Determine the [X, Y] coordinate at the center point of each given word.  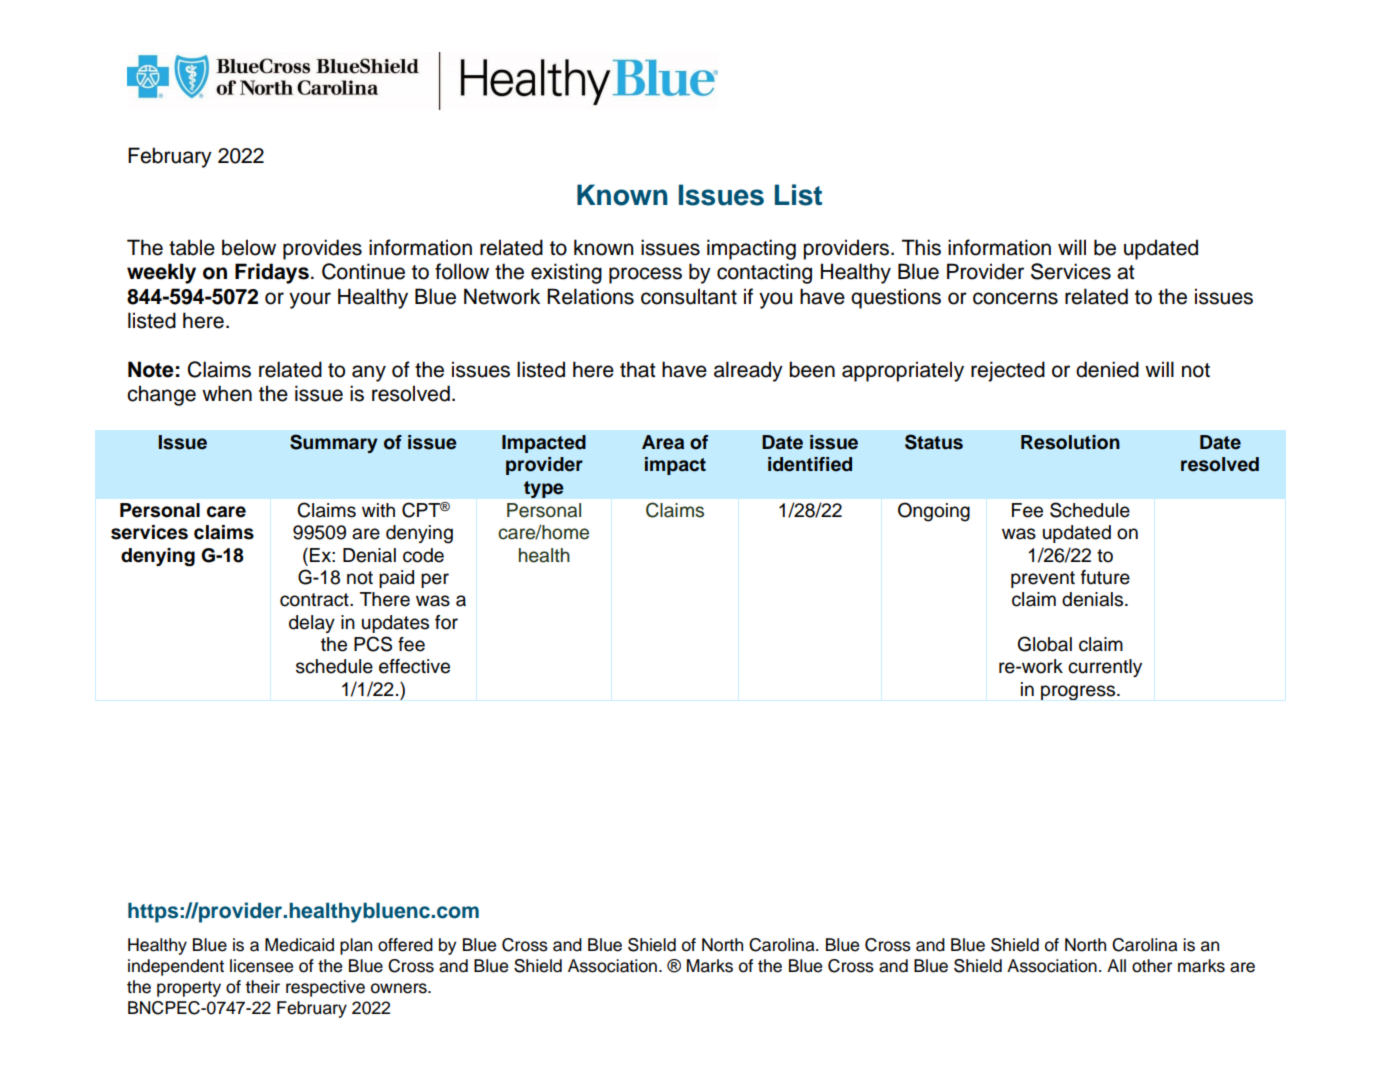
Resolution [1070, 442]
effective [414, 666]
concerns [1015, 298]
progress [1079, 692]
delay [312, 624]
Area [663, 442]
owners [400, 988]
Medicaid [299, 945]
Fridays [272, 273]
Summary [334, 443]
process [645, 275]
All [1116, 965]
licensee [261, 966]
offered [405, 945]
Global [1045, 644]
